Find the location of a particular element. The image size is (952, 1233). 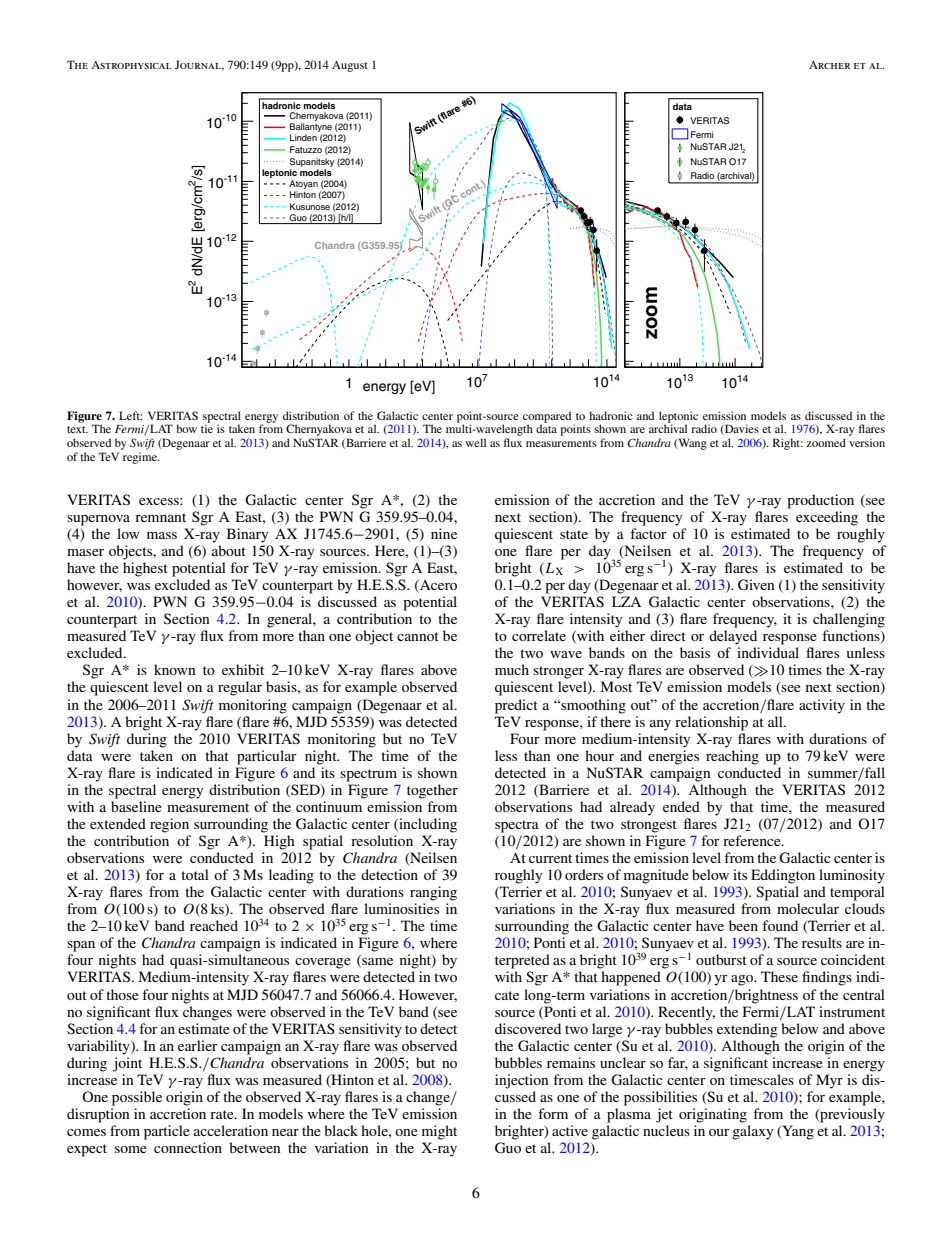

August is located at coordinates (350, 66).
